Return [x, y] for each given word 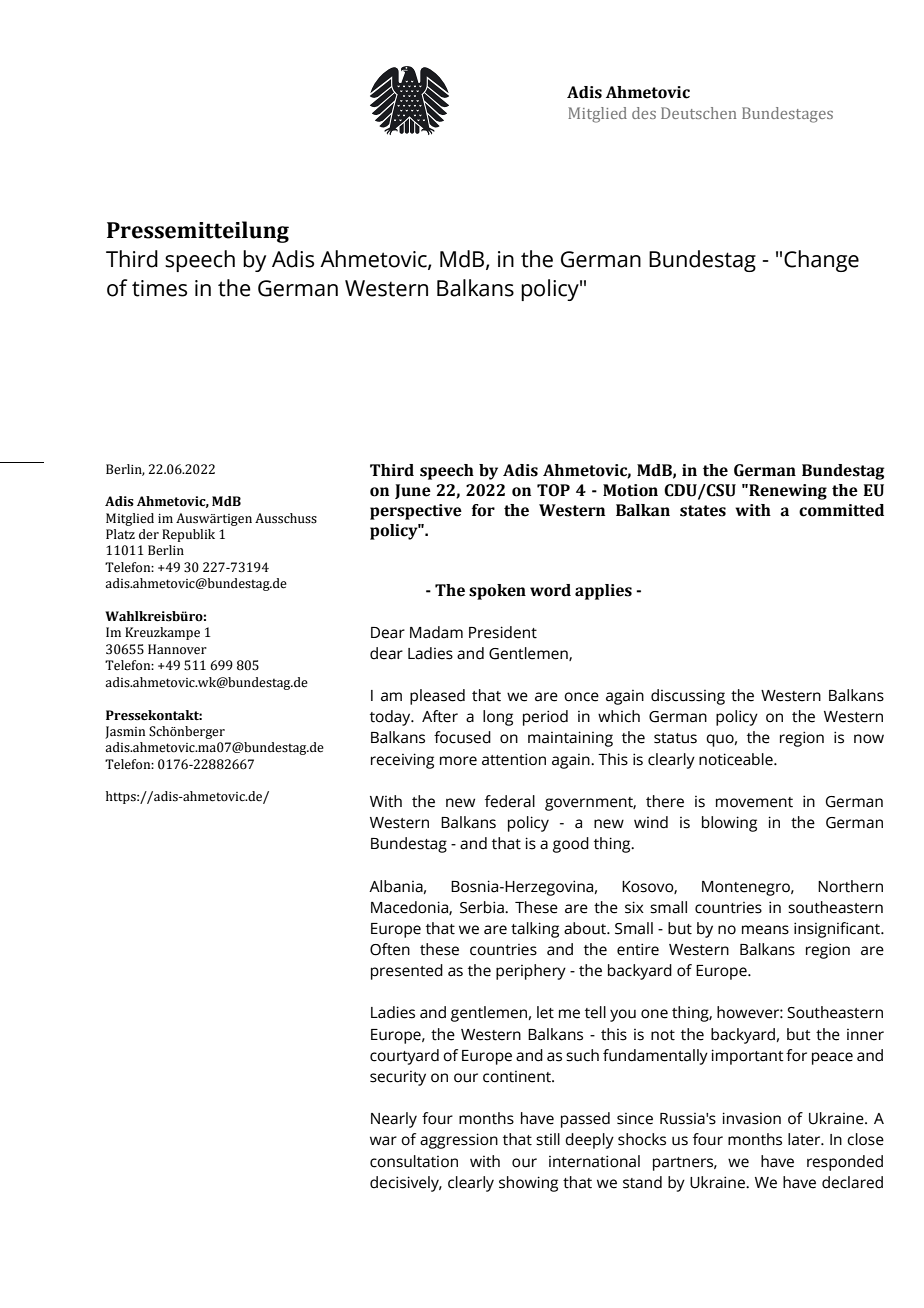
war [383, 1141]
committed [841, 510]
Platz [120, 534]
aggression [459, 1141]
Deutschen [699, 113]
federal [510, 801]
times [159, 288]
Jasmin [125, 732]
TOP [553, 490]
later [805, 1139]
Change [821, 261]
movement [754, 802]
